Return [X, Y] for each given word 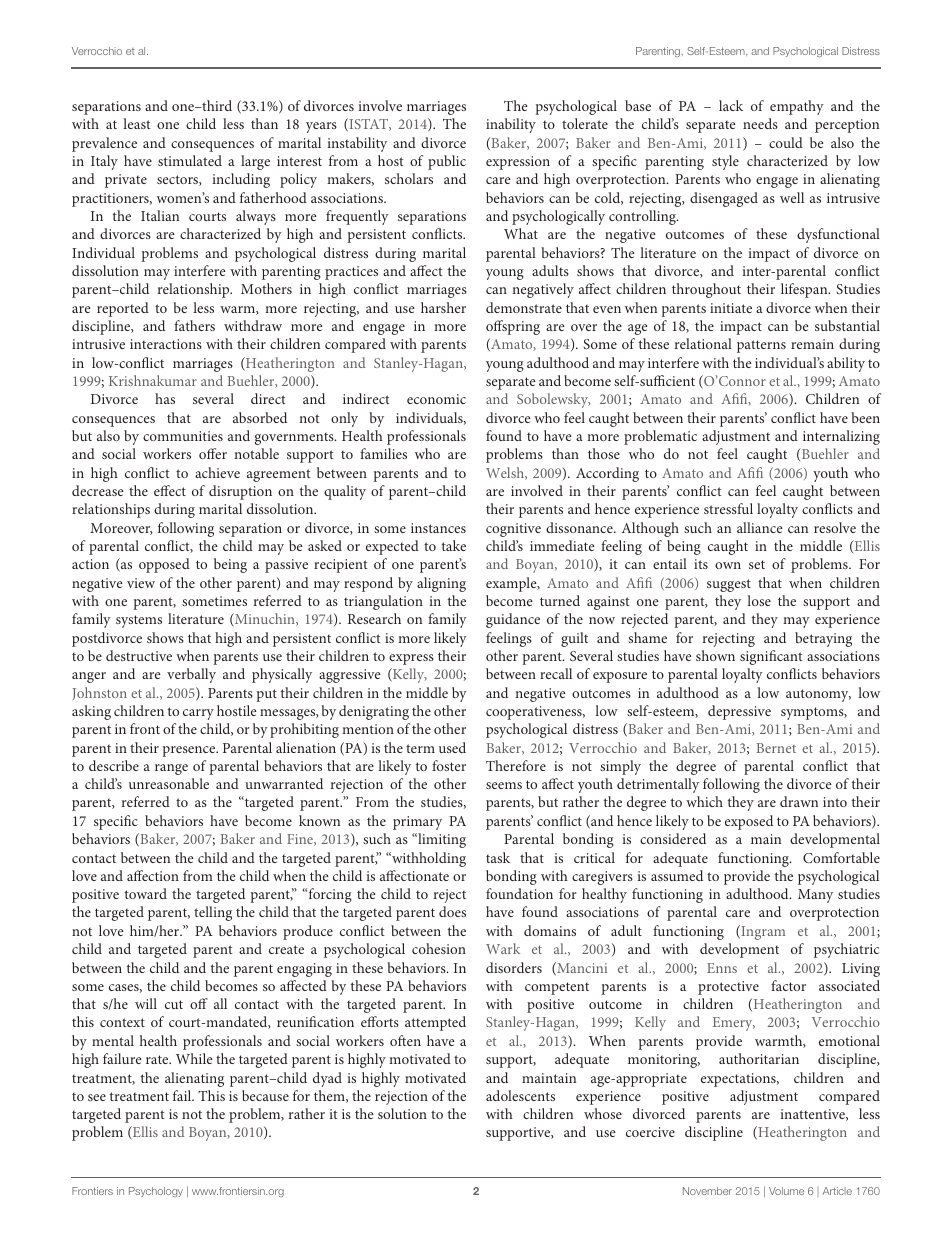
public [447, 162]
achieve [217, 472]
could [786, 142]
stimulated [190, 160]
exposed [749, 822]
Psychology [156, 1192]
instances [438, 528]
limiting [441, 840]
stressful [728, 508]
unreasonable [169, 783]
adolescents [520, 1095]
